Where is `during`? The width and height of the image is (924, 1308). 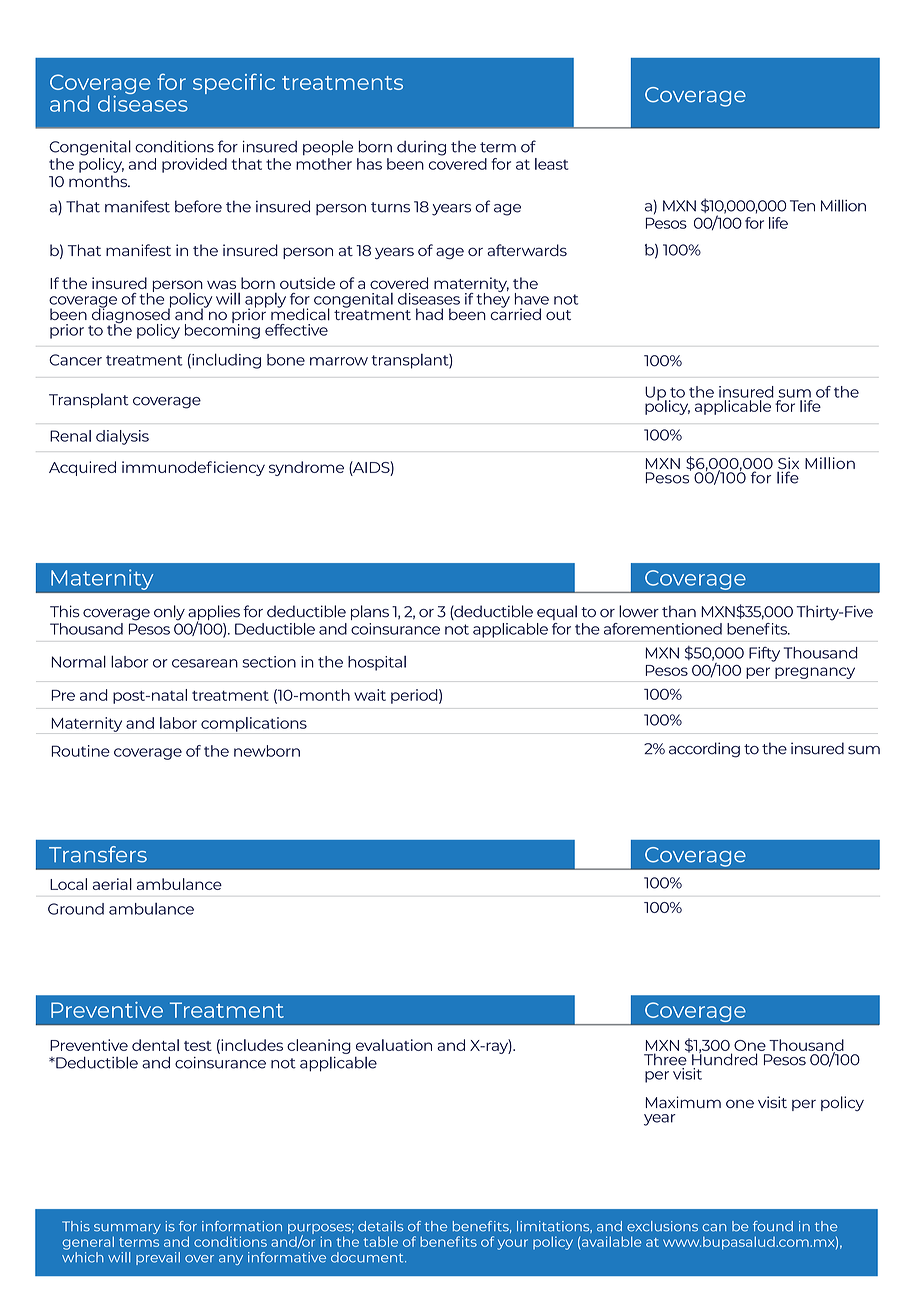
during is located at coordinates (421, 148).
